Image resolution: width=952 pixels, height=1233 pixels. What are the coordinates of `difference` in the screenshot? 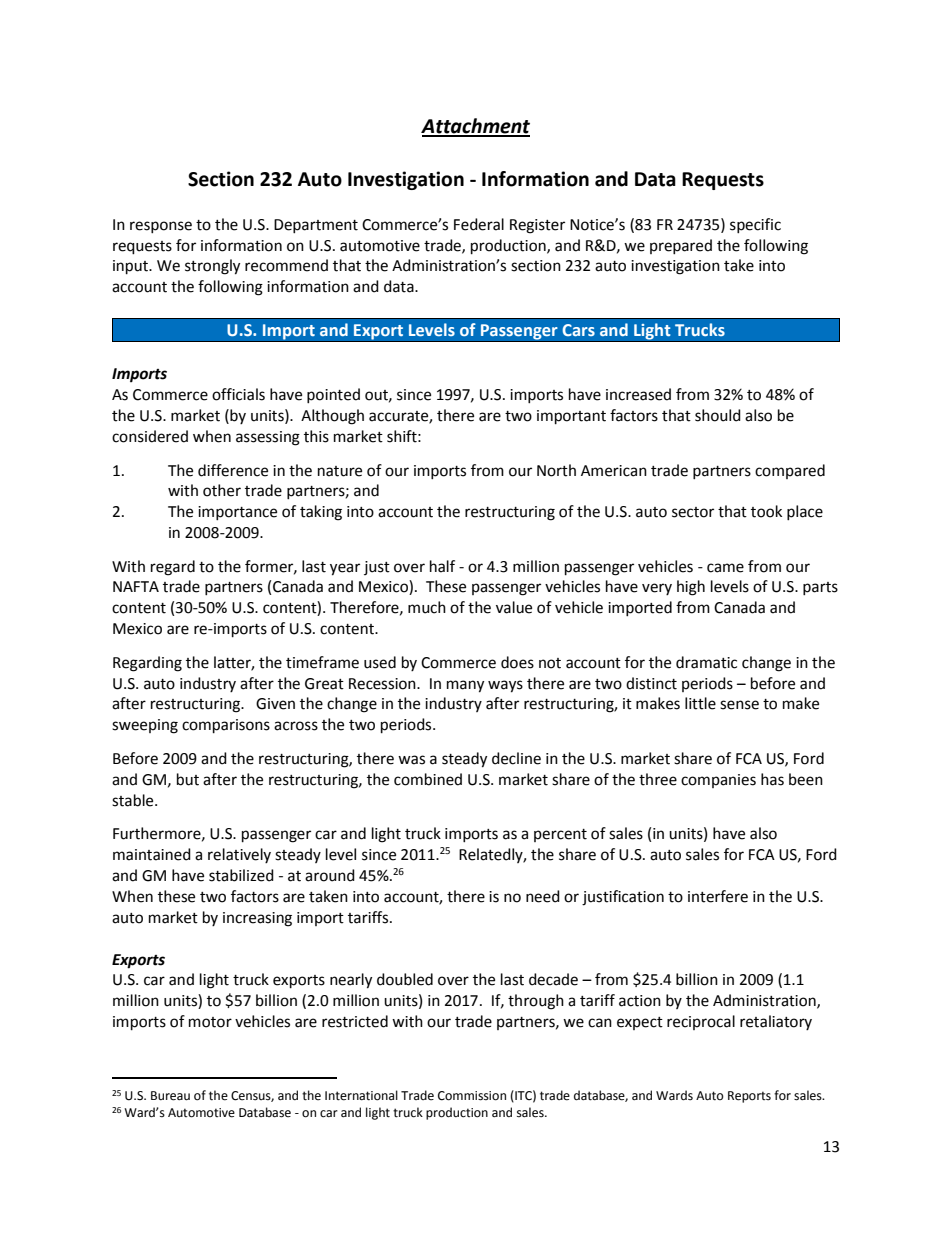 It's located at (233, 470).
